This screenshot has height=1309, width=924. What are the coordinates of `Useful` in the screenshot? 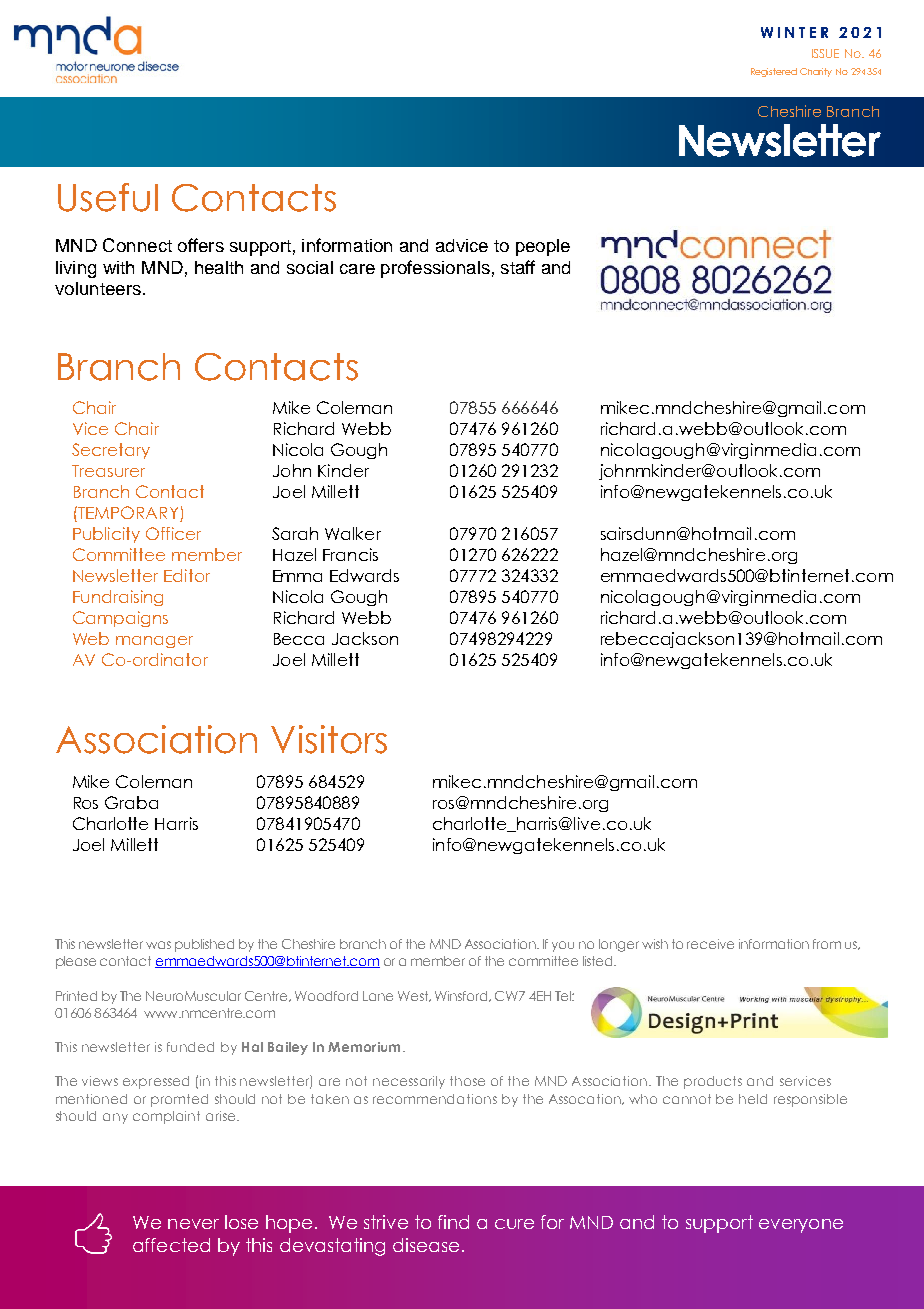 It's located at (108, 197).
